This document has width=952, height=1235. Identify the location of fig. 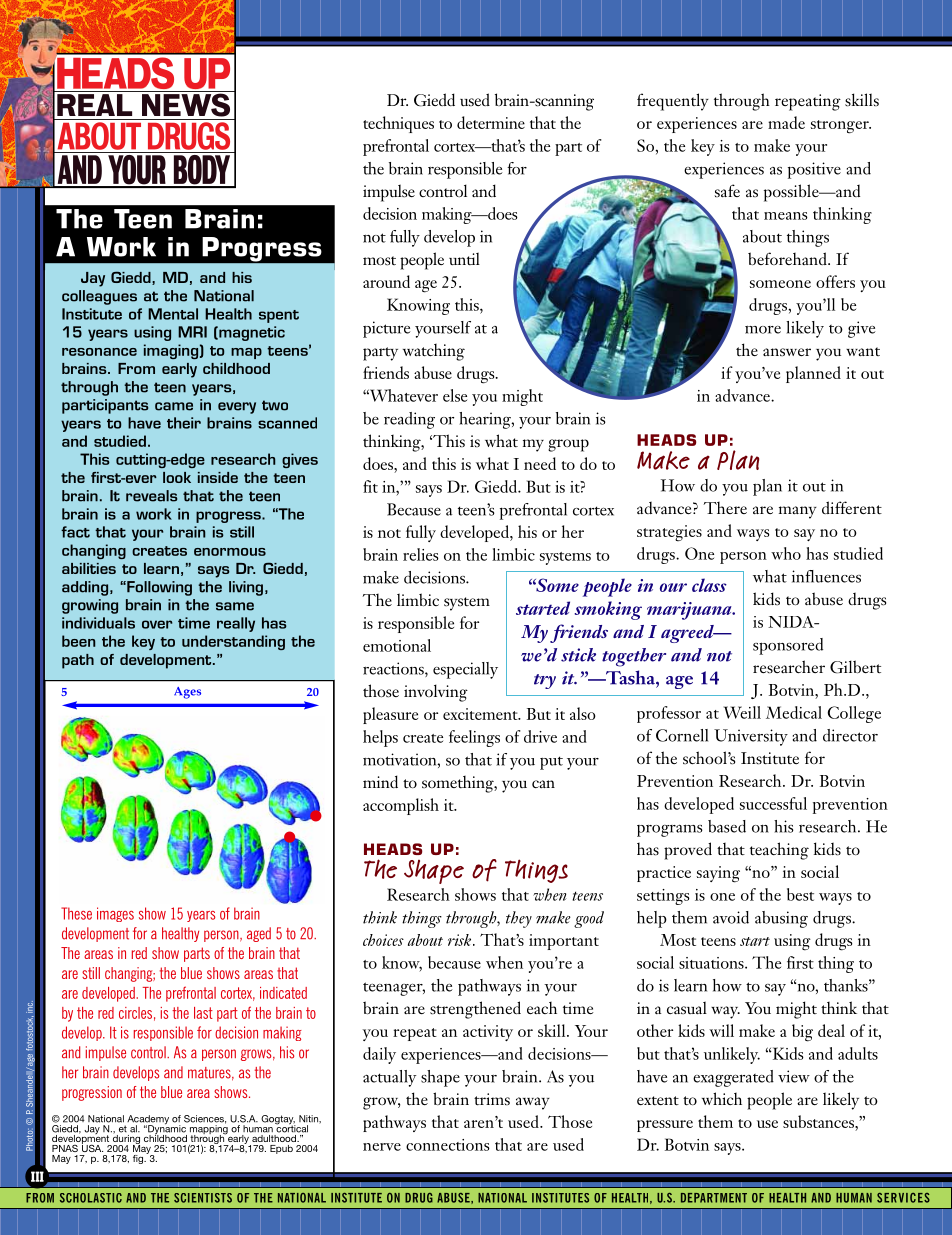
(139, 1159).
